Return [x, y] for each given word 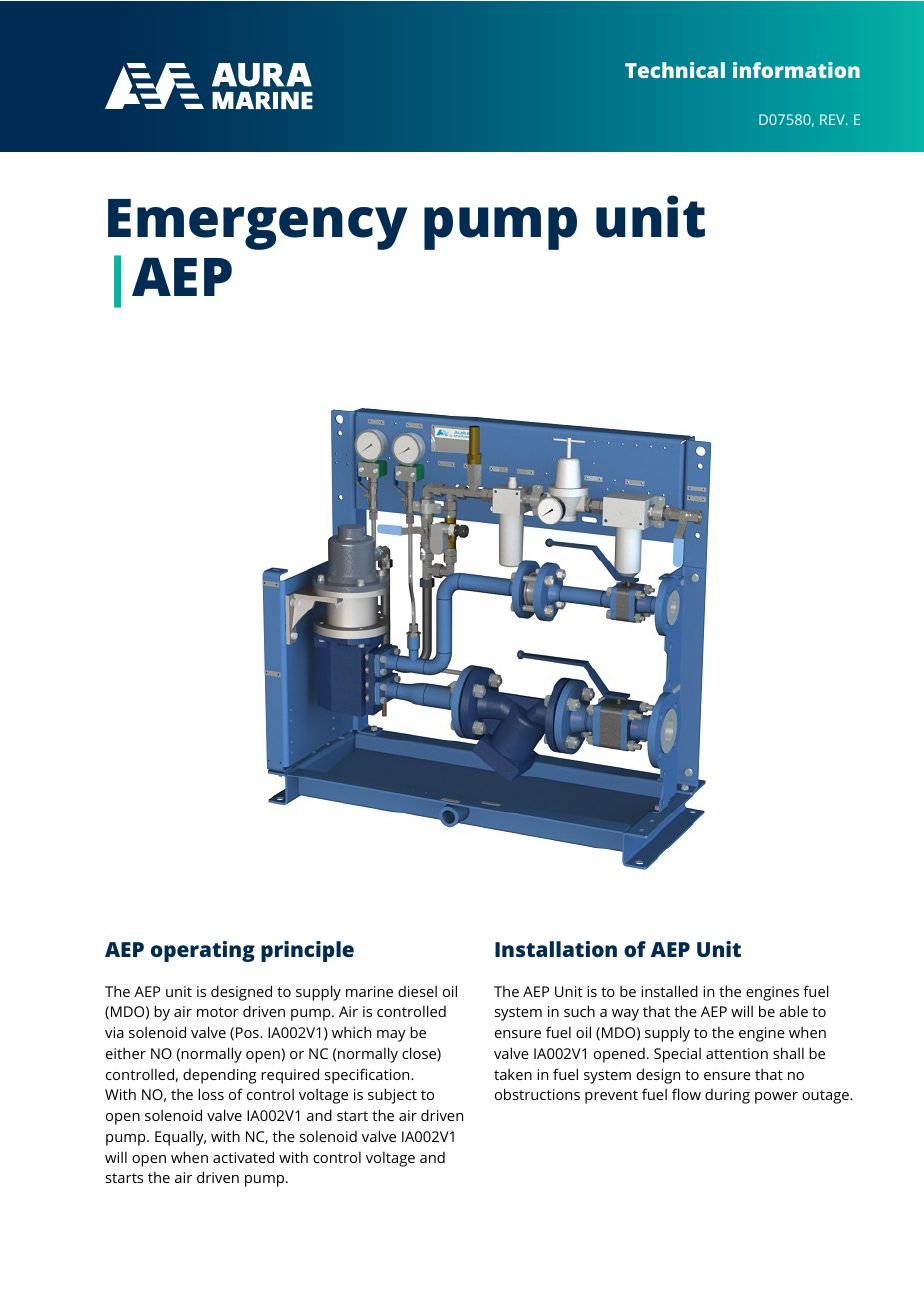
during [727, 1096]
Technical [675, 70]
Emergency [258, 224]
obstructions [537, 1094]
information [796, 70]
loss [211, 1094]
